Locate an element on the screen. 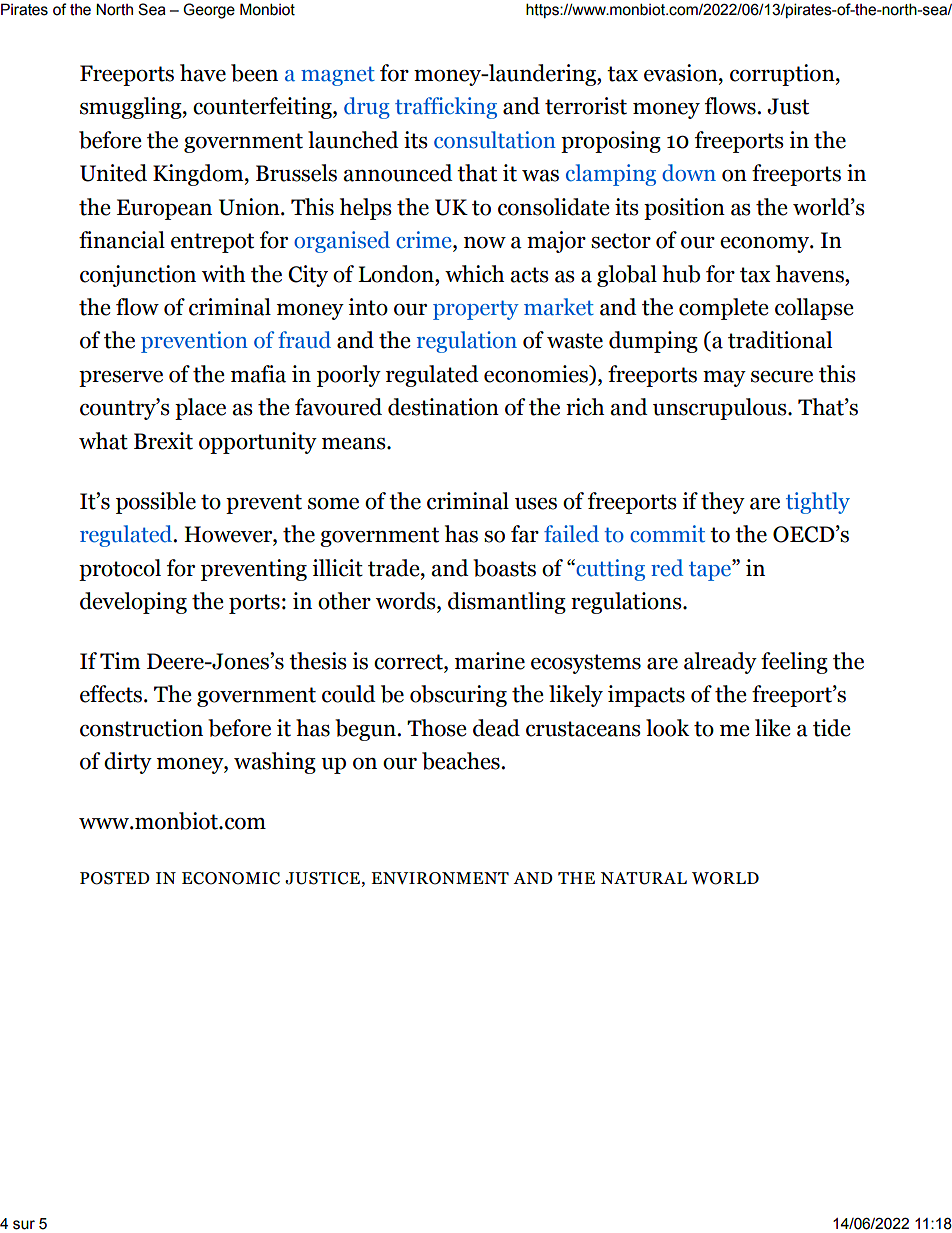 This screenshot has height=1233, width=952. evasion is located at coordinates (682, 73).
